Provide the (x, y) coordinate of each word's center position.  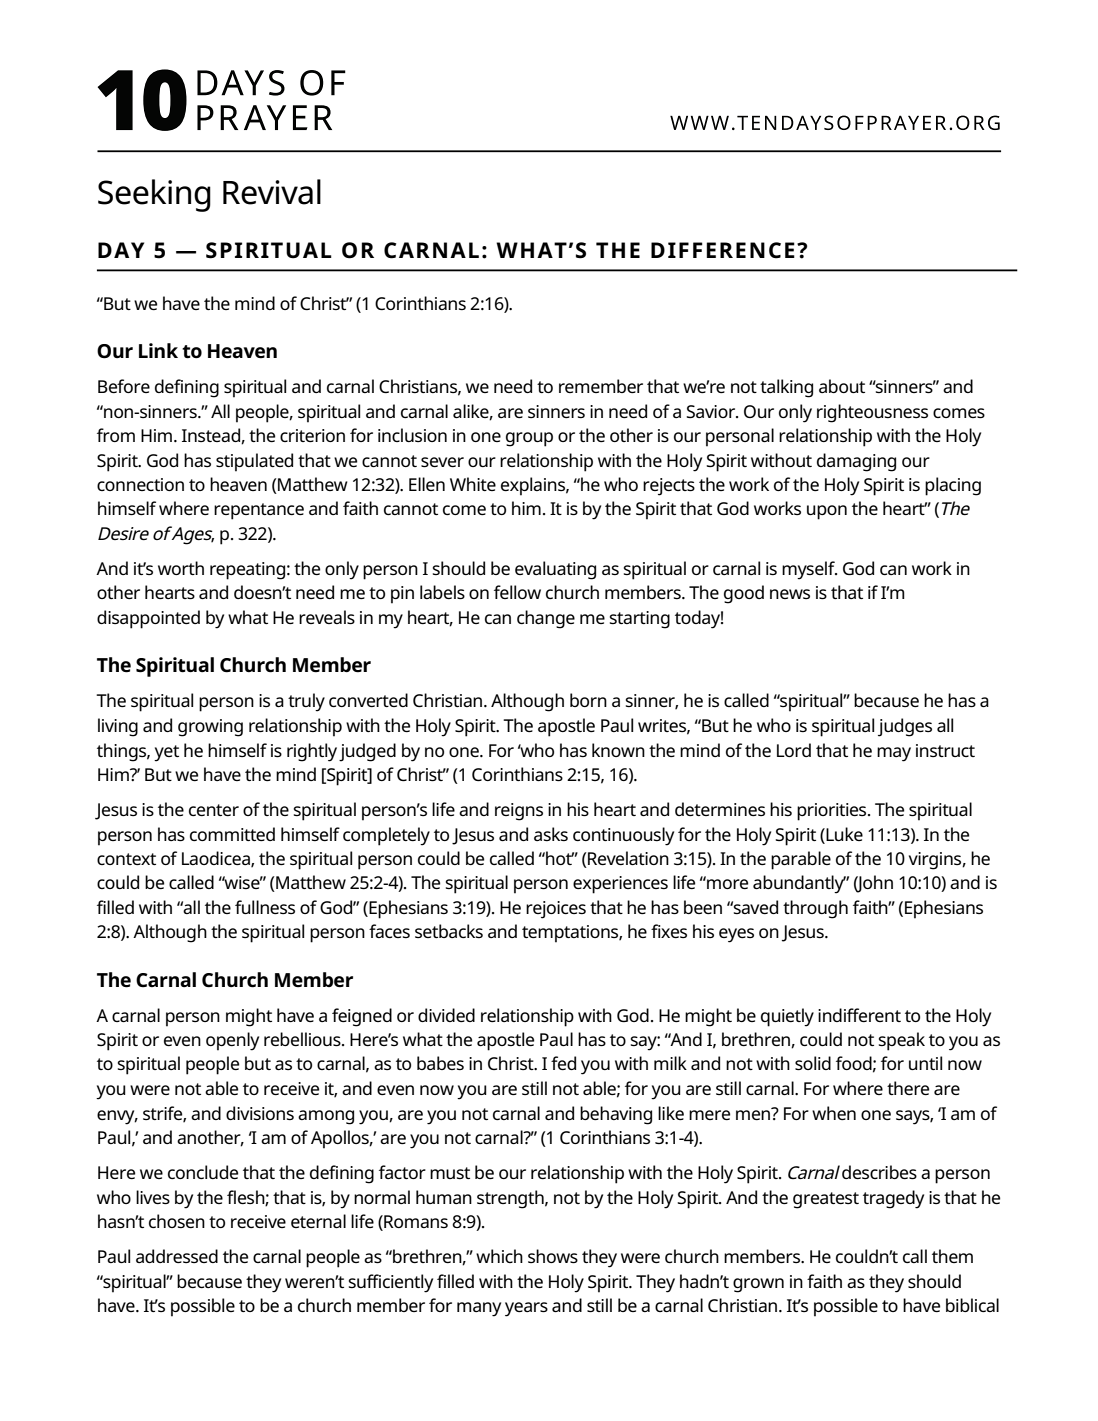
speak (902, 1041)
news (790, 594)
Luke (843, 834)
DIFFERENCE (723, 250)
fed (563, 1063)
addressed (177, 1256)
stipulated (254, 462)
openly (232, 1041)
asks (551, 834)
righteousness (872, 413)
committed (232, 834)
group (529, 439)
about (842, 386)
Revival (272, 192)
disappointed (148, 619)
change (546, 619)
